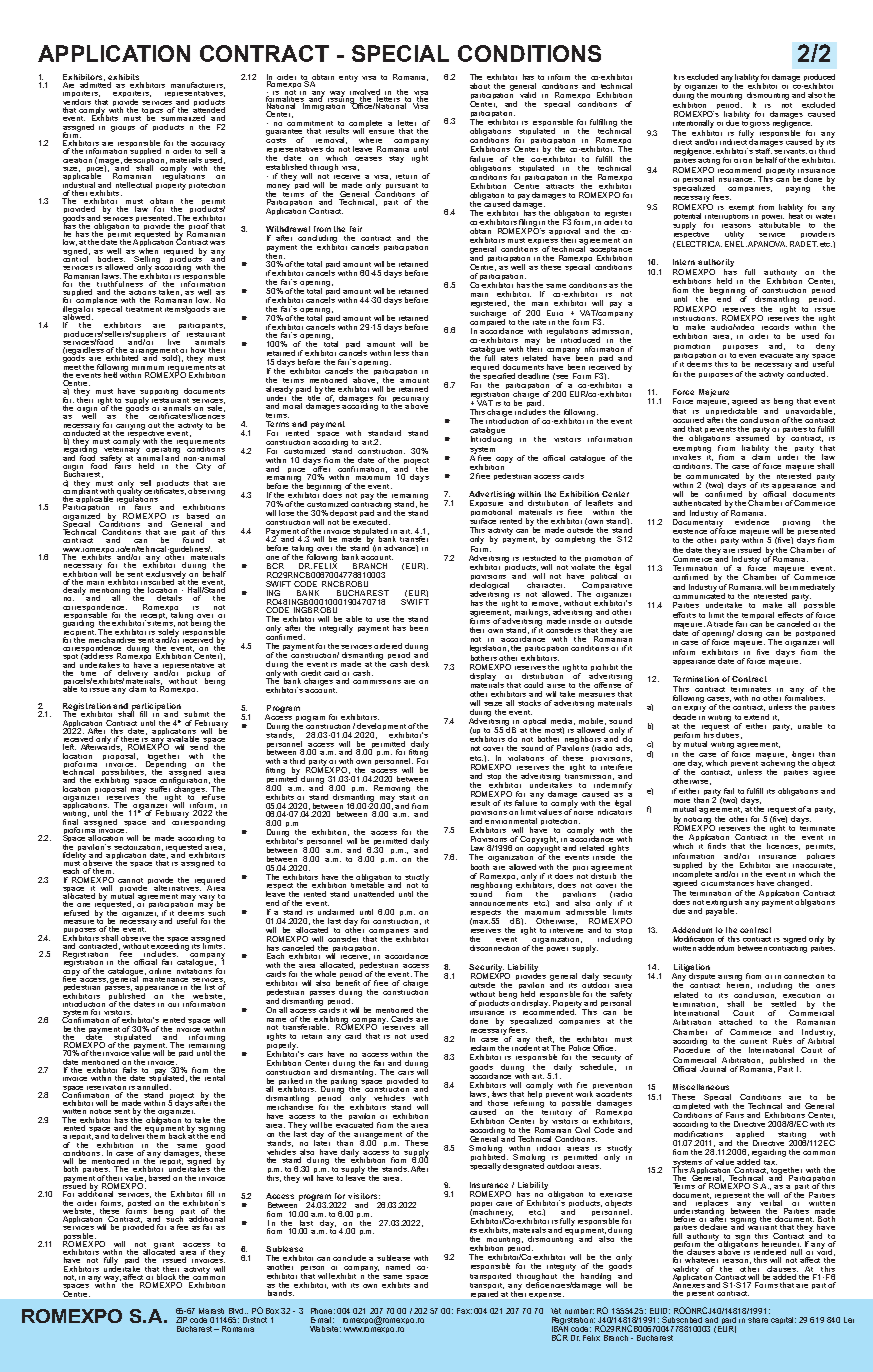 The width and height of the screenshot is (873, 1372). Describe the element at coordinates (756, 717) in the screenshot. I see `extend` at that location.
